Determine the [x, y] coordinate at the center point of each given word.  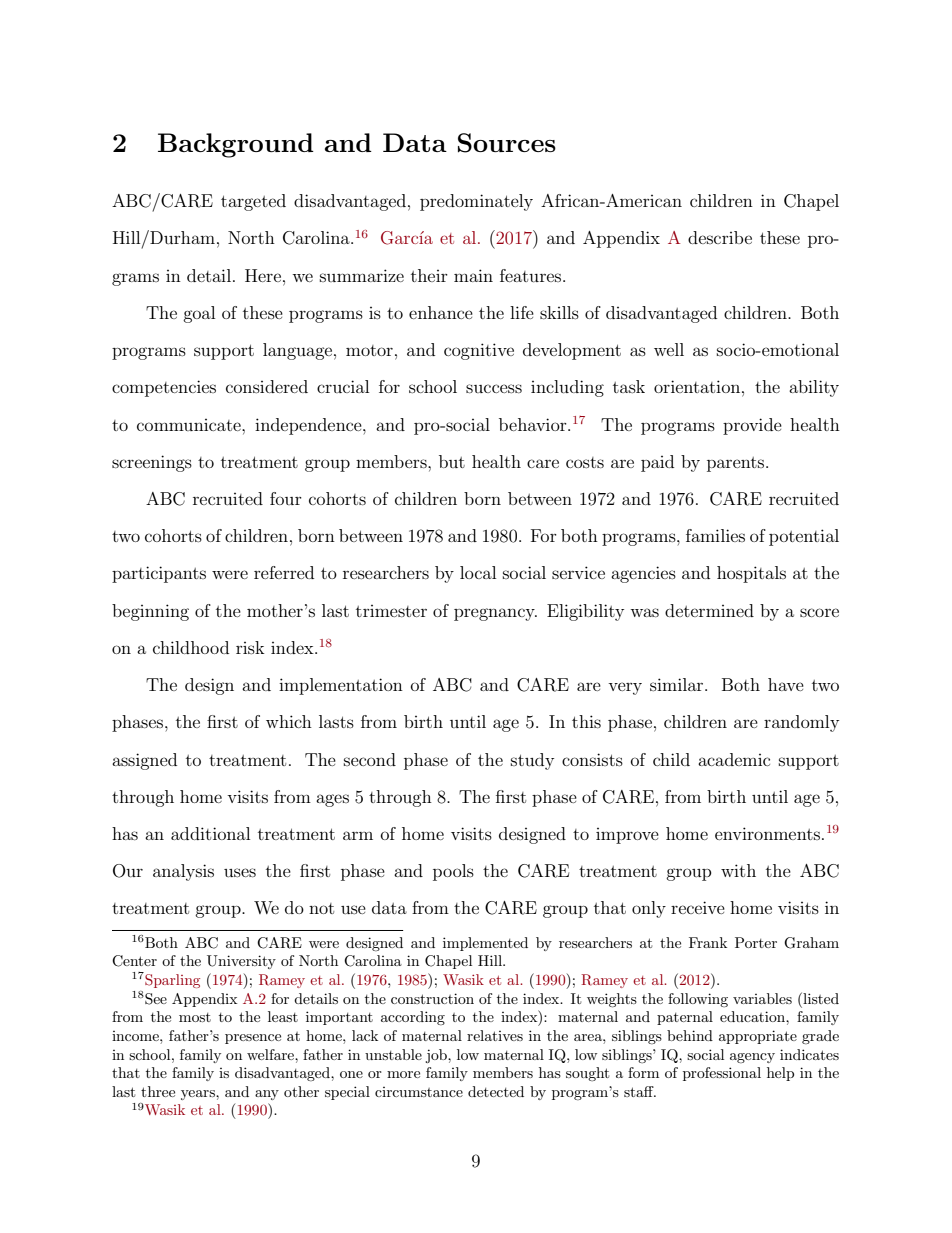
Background [236, 145]
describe [720, 237]
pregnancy [495, 614]
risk [250, 647]
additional [210, 833]
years [199, 1095]
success [494, 388]
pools [453, 872]
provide [752, 426]
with [738, 870]
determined [709, 610]
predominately [476, 202]
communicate [190, 425]
